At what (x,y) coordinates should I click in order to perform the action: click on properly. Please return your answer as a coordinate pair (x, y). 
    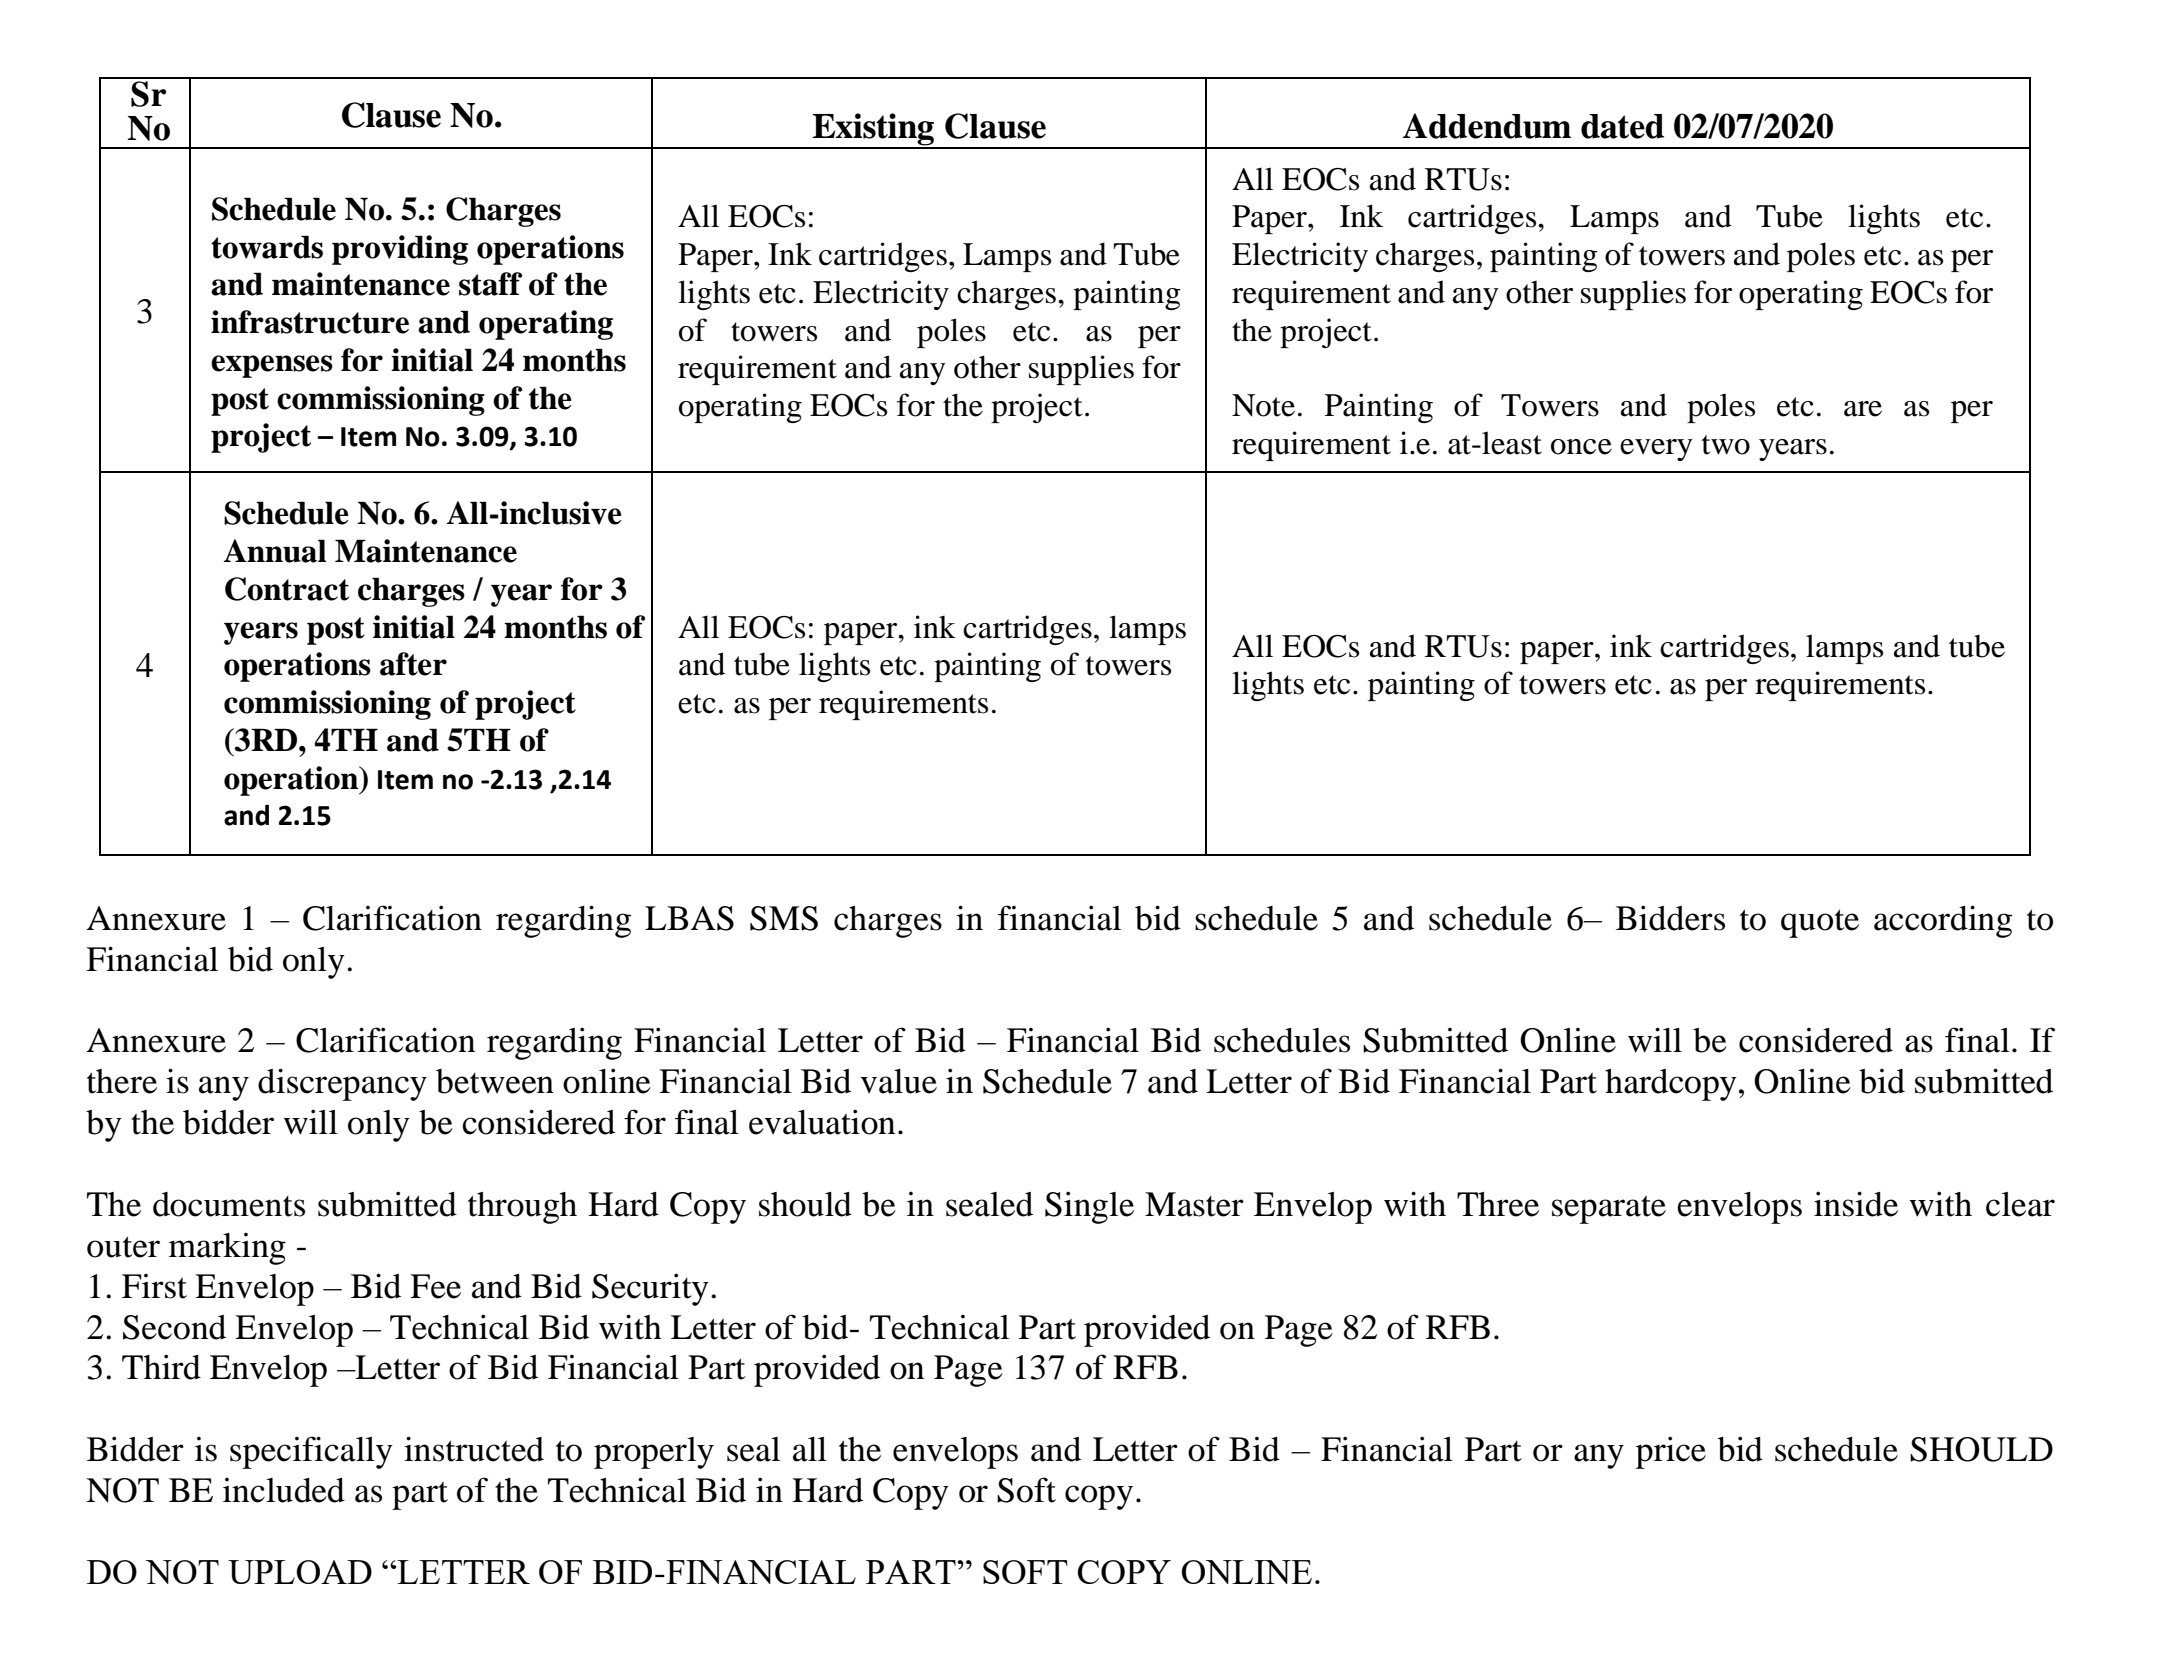
    Looking at the image, I should click on (654, 1453).
